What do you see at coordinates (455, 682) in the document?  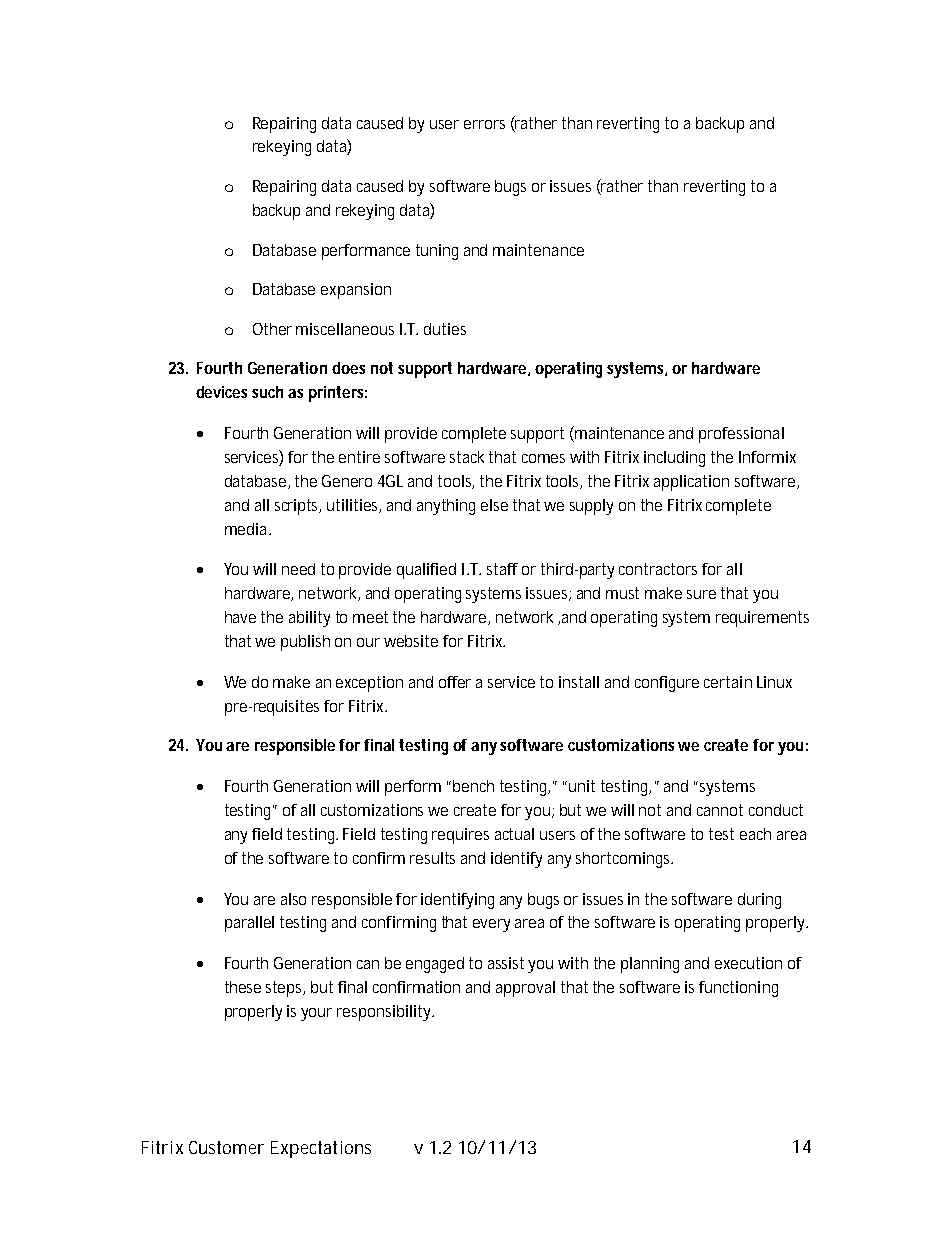 I see `offer` at bounding box center [455, 682].
